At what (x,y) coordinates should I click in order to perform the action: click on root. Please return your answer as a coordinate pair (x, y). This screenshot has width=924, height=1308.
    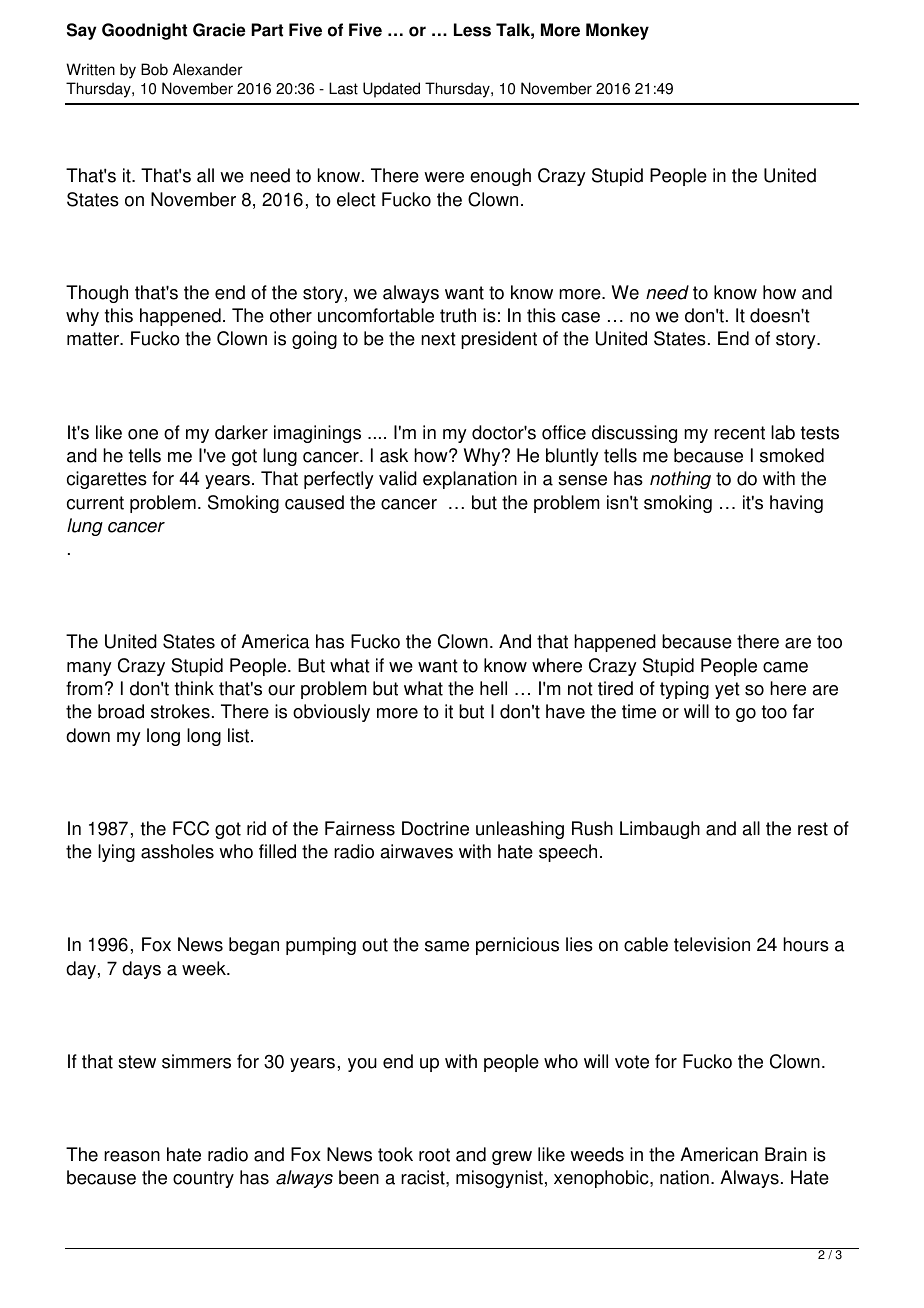
    Looking at the image, I should click on (434, 1155).
